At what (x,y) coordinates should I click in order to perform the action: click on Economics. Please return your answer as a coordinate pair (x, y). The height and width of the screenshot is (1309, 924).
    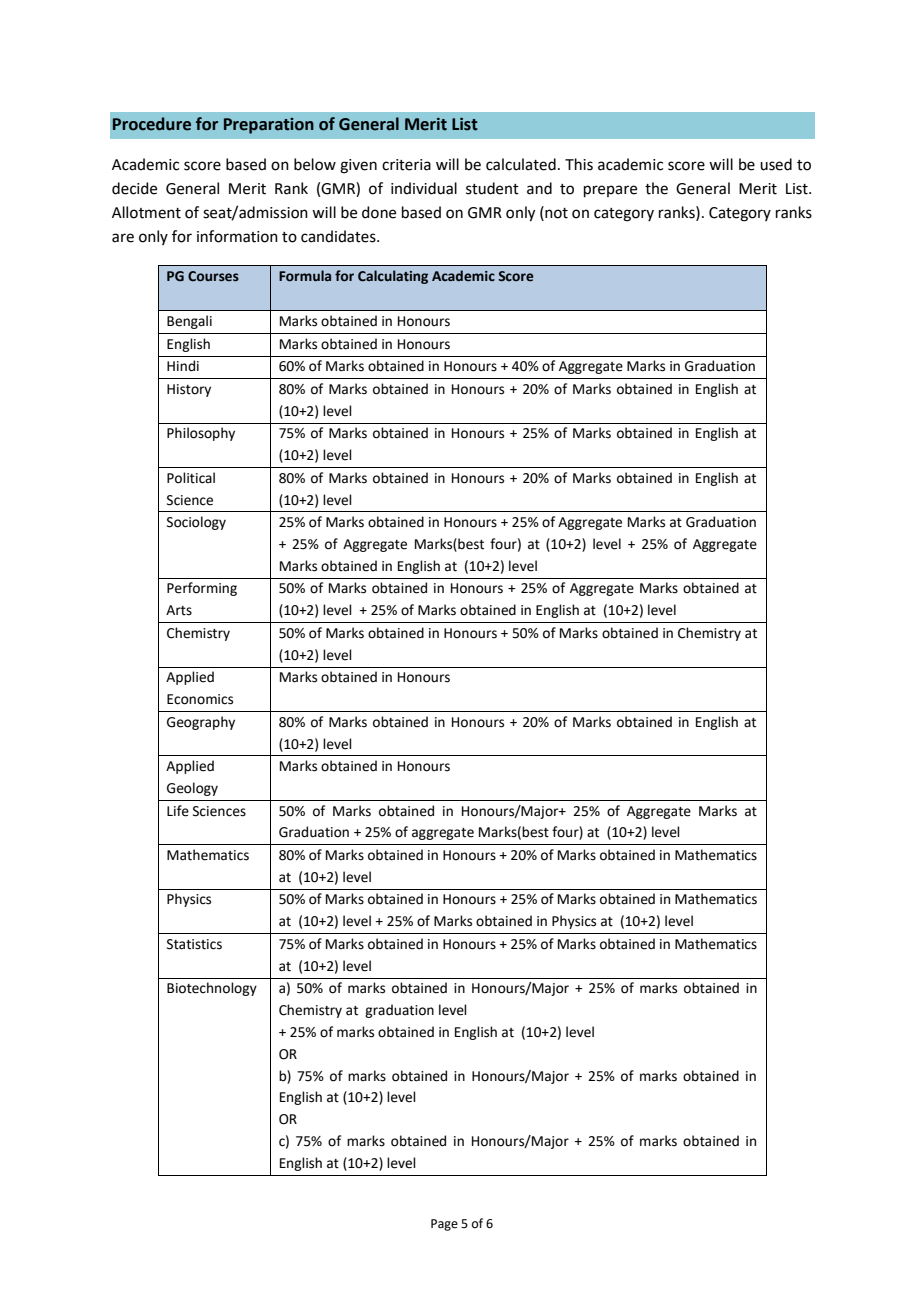
    Looking at the image, I should click on (200, 699).
